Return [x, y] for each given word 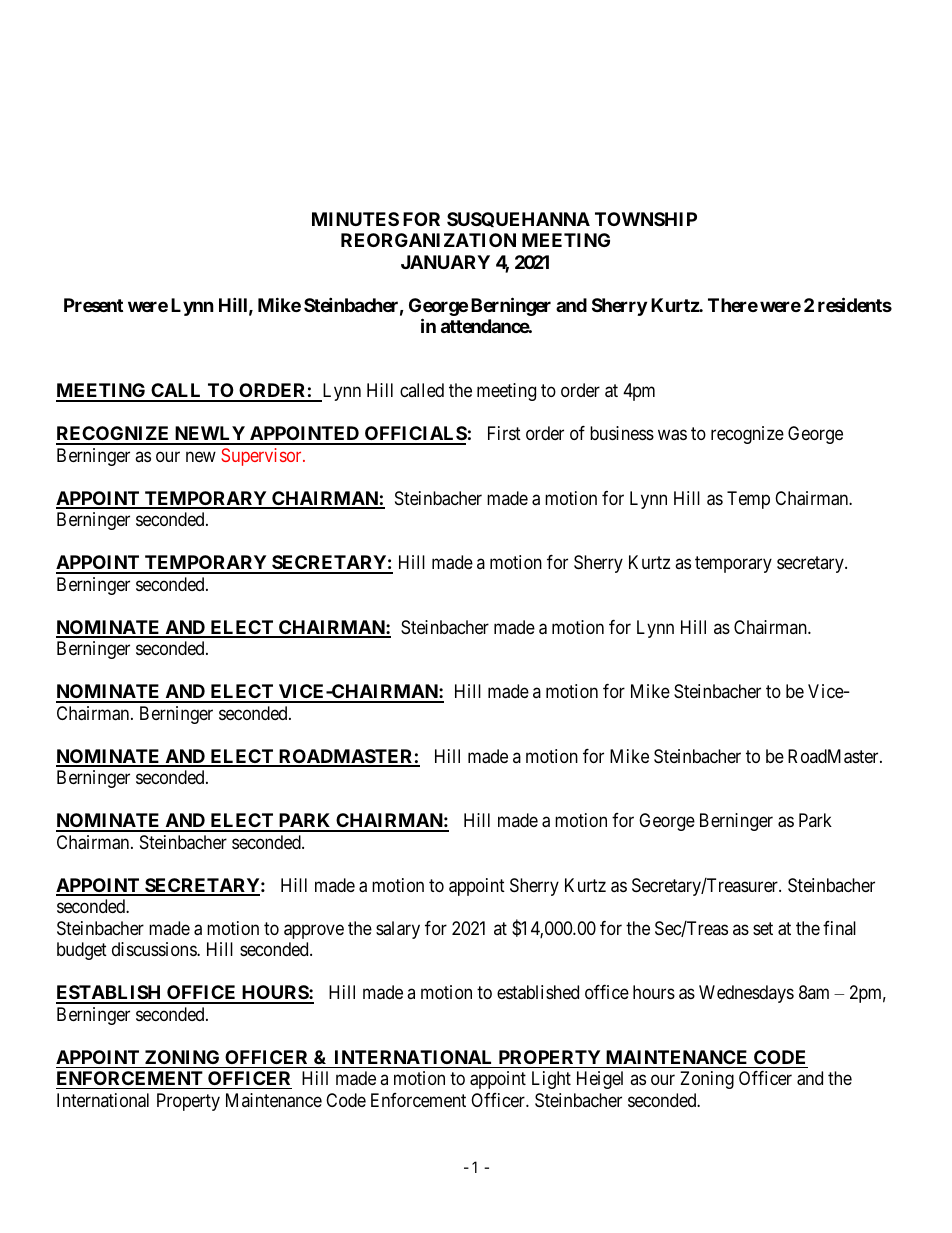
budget [82, 951]
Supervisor [262, 457]
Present [93, 305]
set [763, 928]
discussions [155, 949]
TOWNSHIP [646, 219]
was [672, 435]
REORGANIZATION [428, 240]
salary [398, 930]
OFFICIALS [415, 435]
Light [551, 1080]
